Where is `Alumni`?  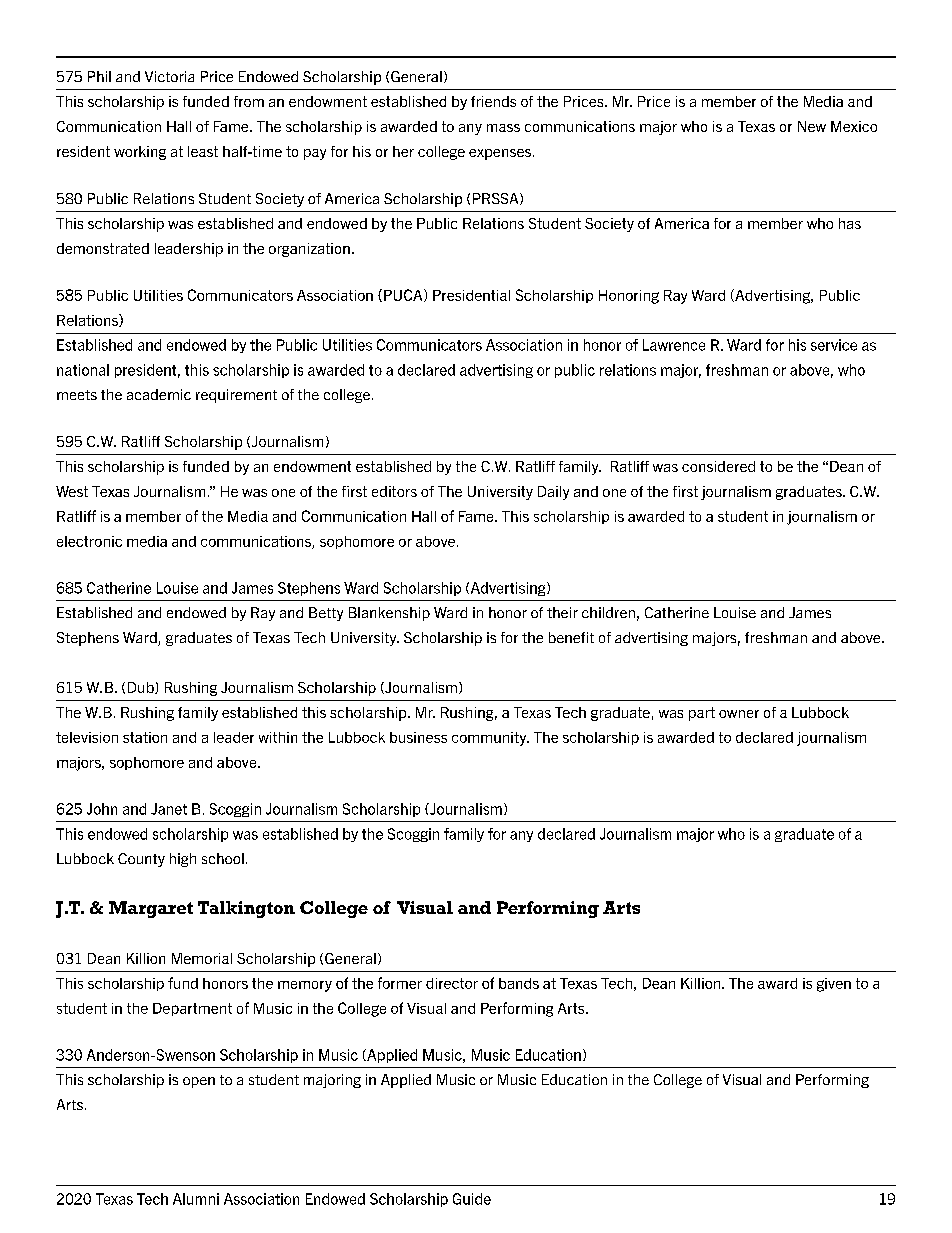
Alumni is located at coordinates (196, 1199).
